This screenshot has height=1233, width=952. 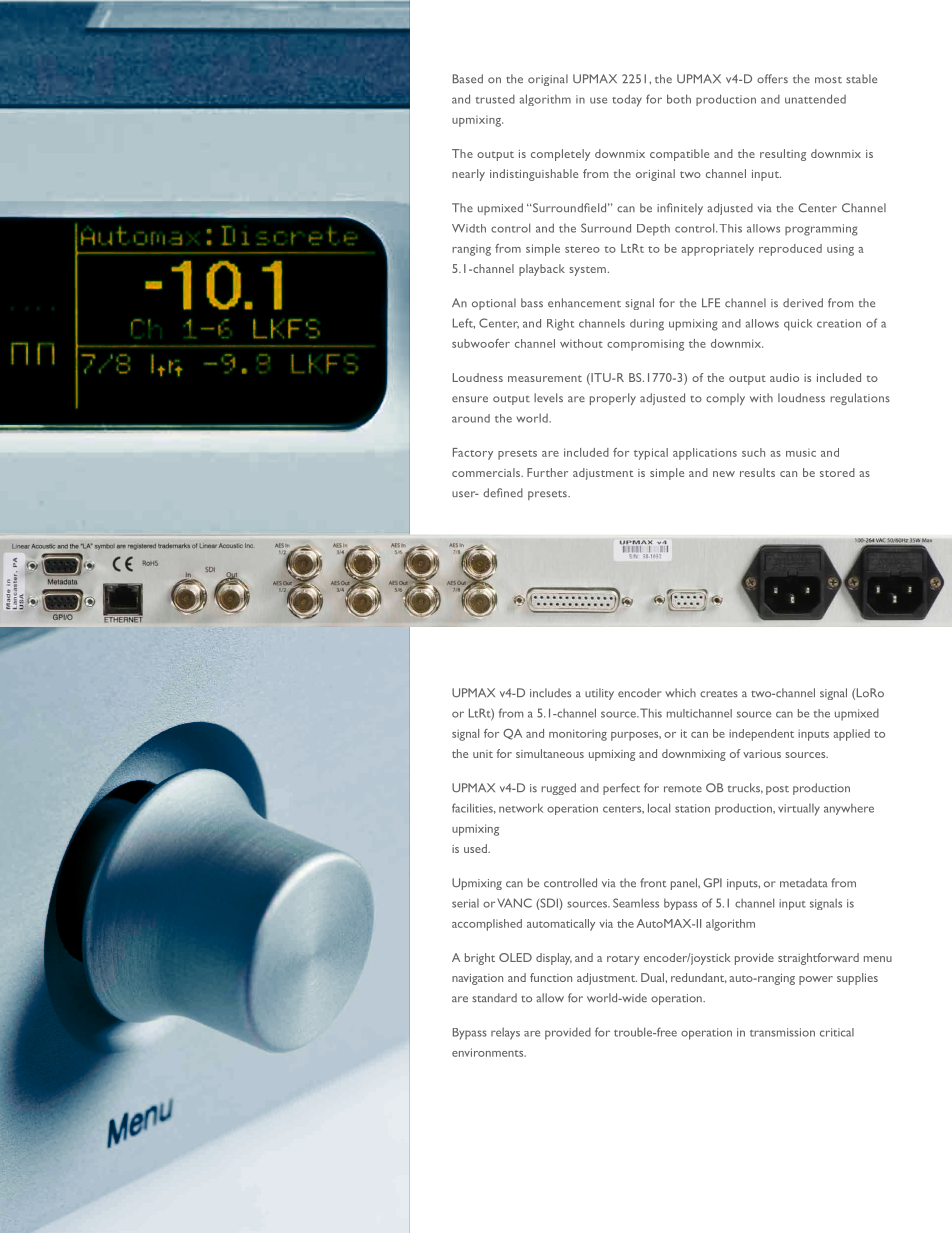 I want to click on during, so click(x=647, y=325).
